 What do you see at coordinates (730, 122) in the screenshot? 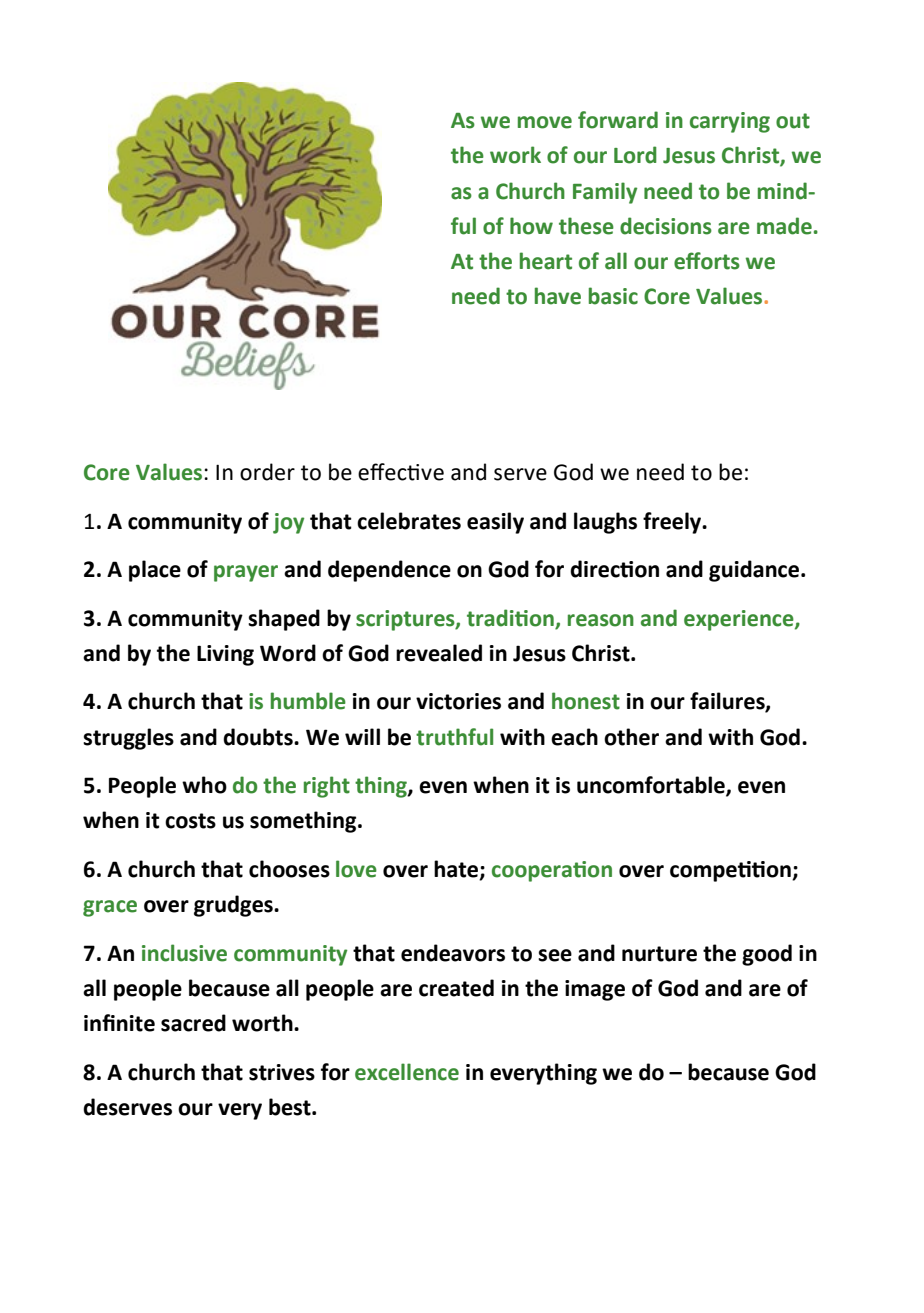
I see `carrying` at bounding box center [730, 122].
